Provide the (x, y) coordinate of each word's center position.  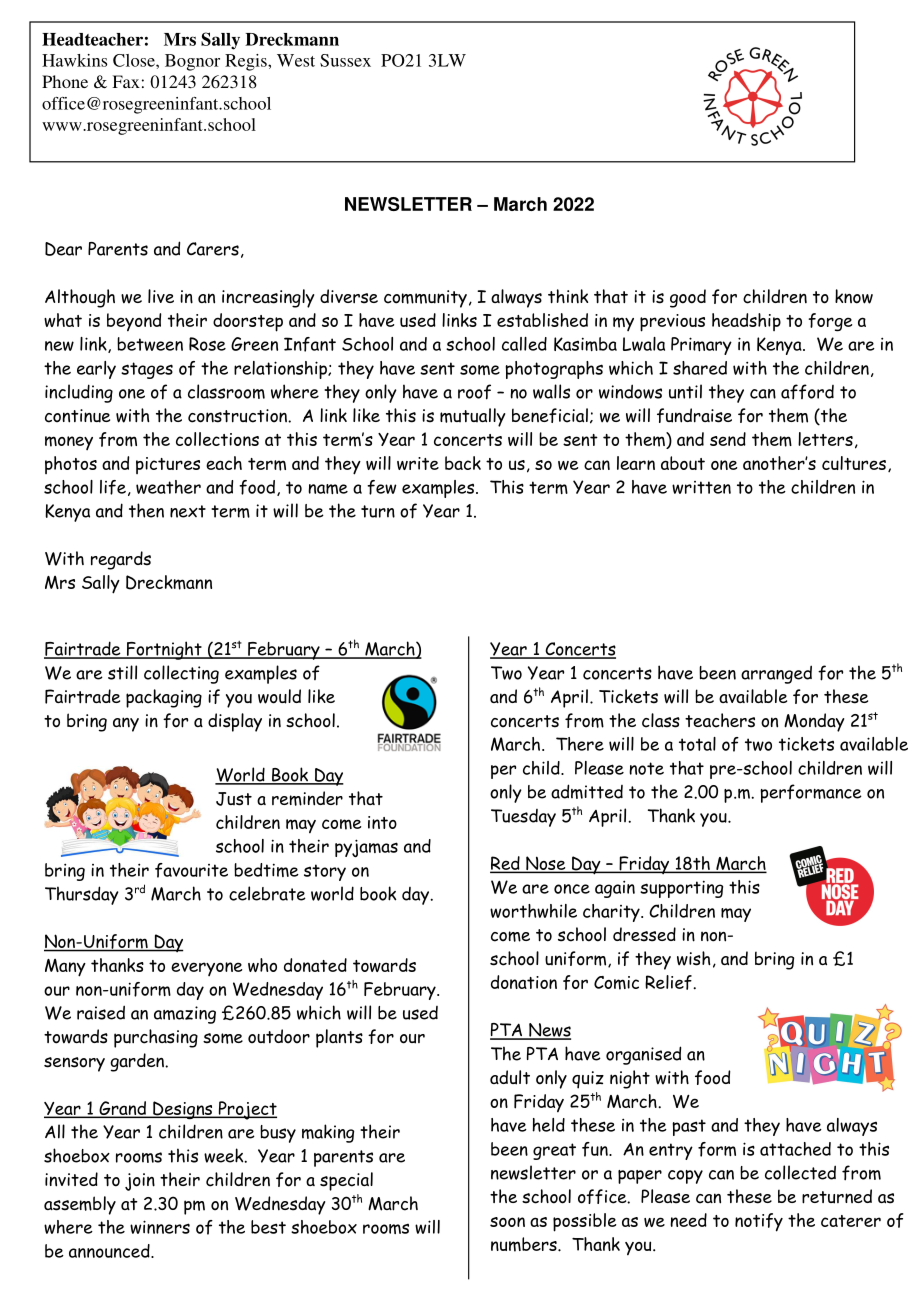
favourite (191, 870)
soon (507, 1222)
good (688, 298)
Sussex (345, 60)
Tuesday (523, 818)
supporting (681, 889)
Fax (126, 81)
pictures (168, 465)
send (728, 439)
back (463, 463)
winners (160, 1227)
